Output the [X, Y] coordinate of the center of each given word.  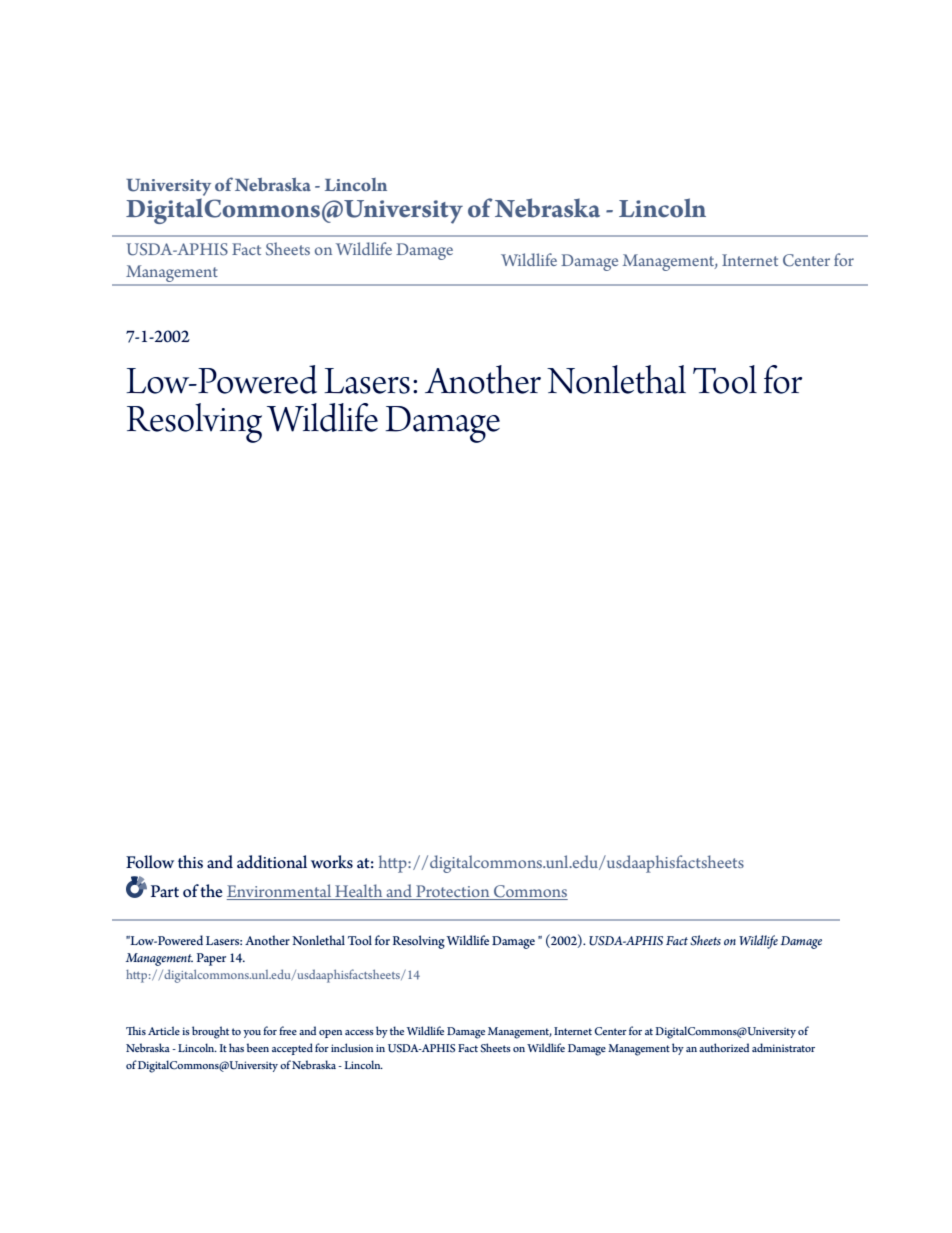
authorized [724, 1047]
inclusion [352, 1047]
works [332, 862]
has [236, 1047]
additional [272, 862]
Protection [453, 892]
